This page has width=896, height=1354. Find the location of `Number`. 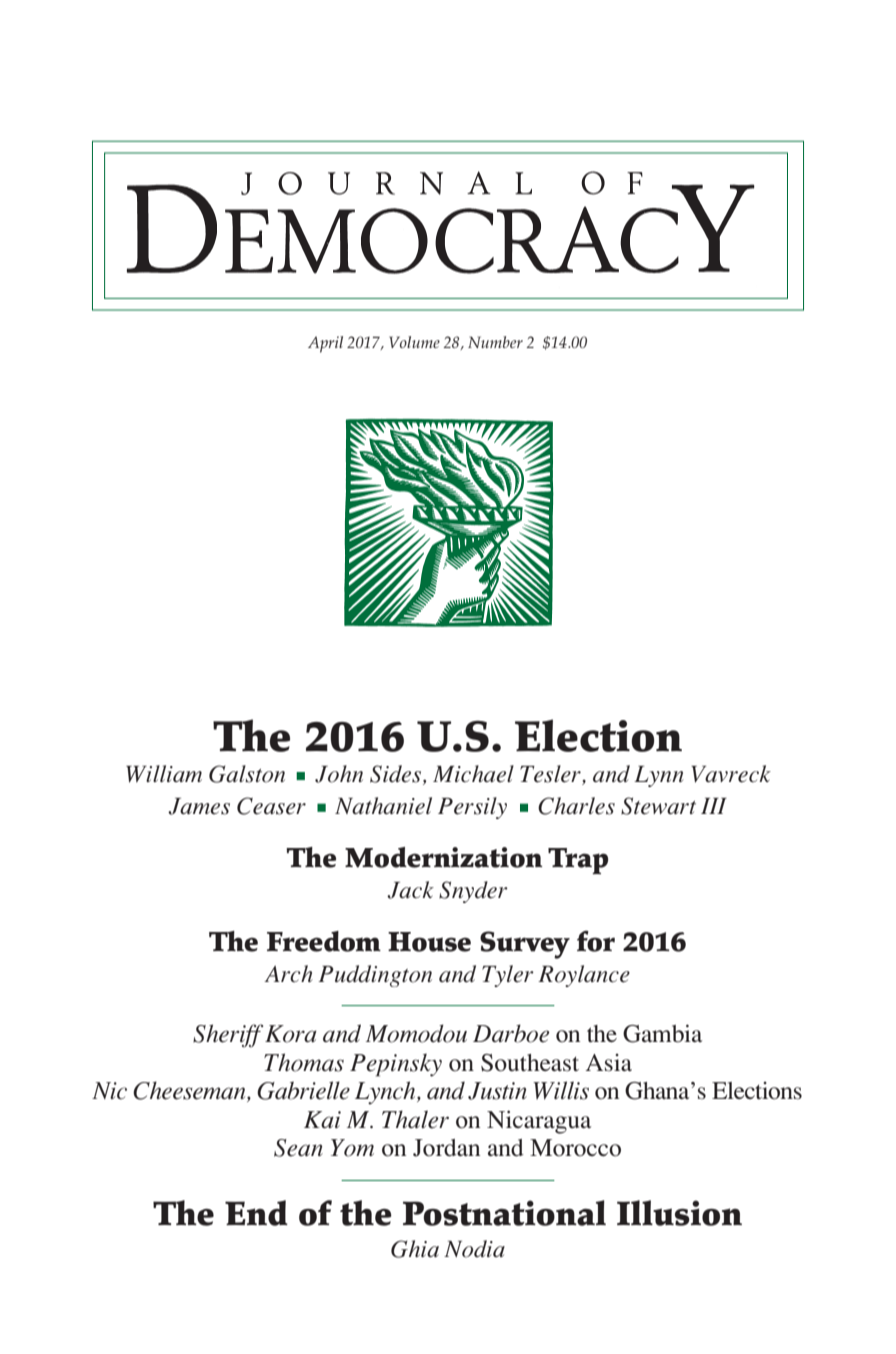

Number is located at coordinates (495, 342).
